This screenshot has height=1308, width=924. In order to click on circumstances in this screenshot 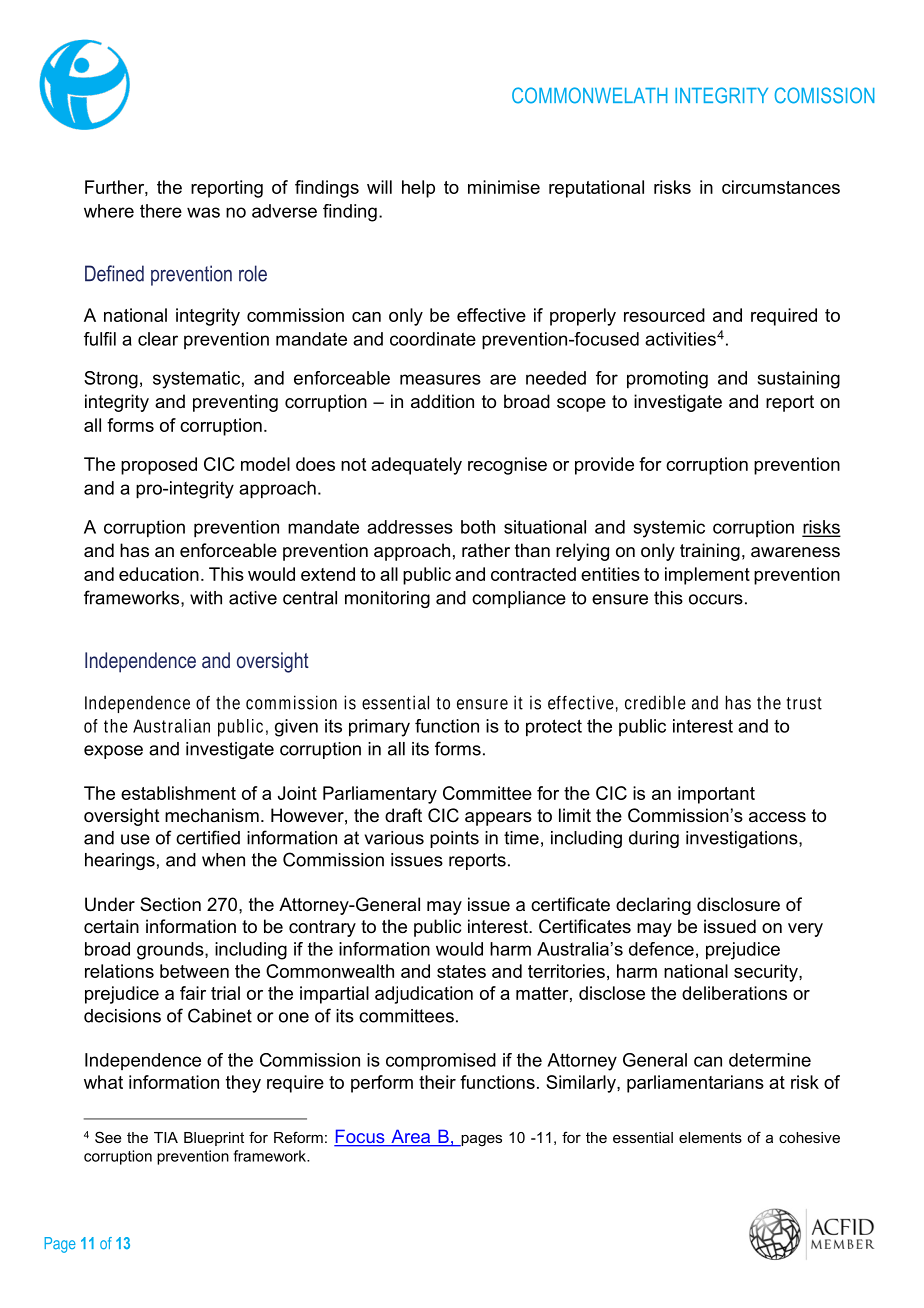, I will do `click(781, 187)`.
